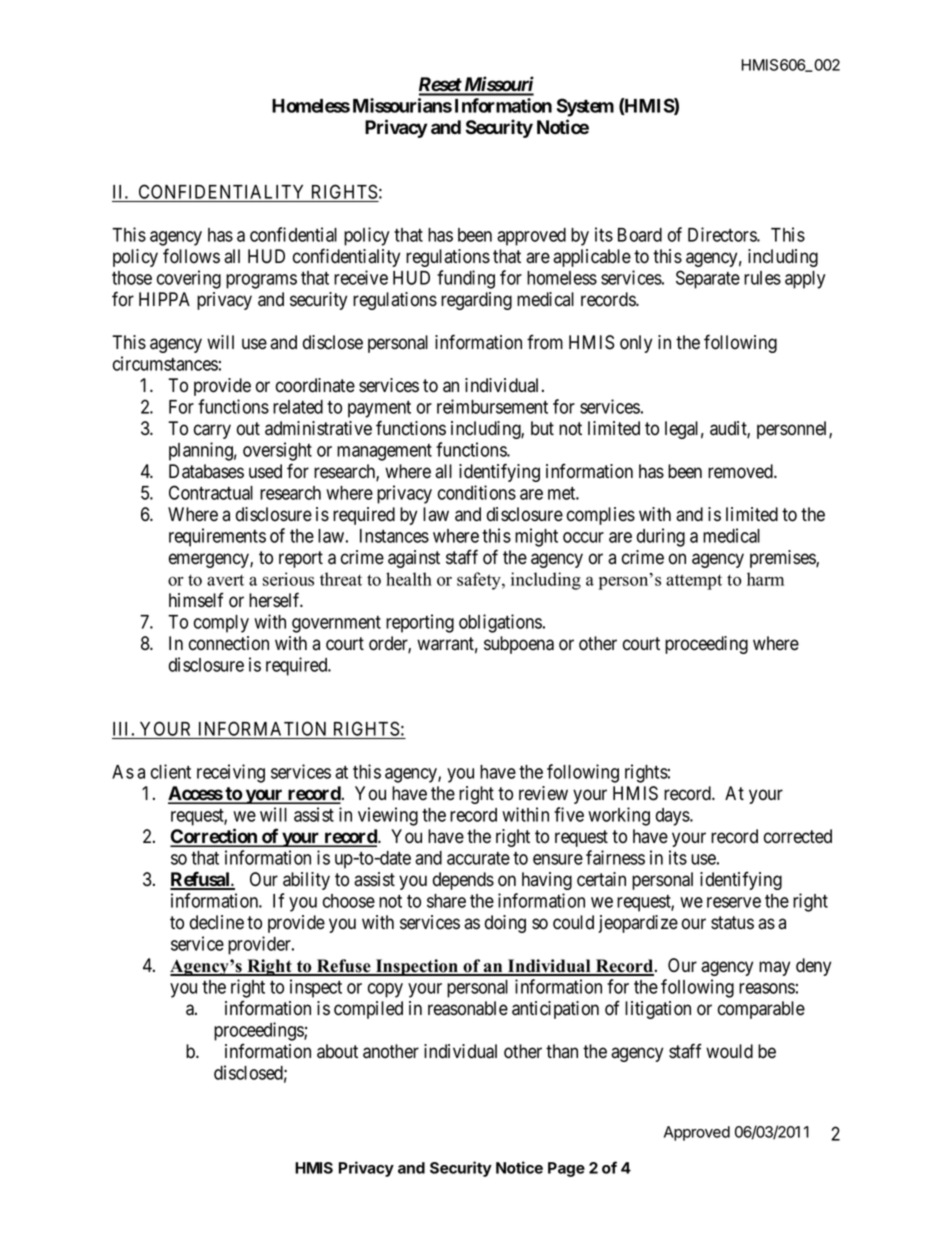  I want to click on would, so click(729, 1051).
